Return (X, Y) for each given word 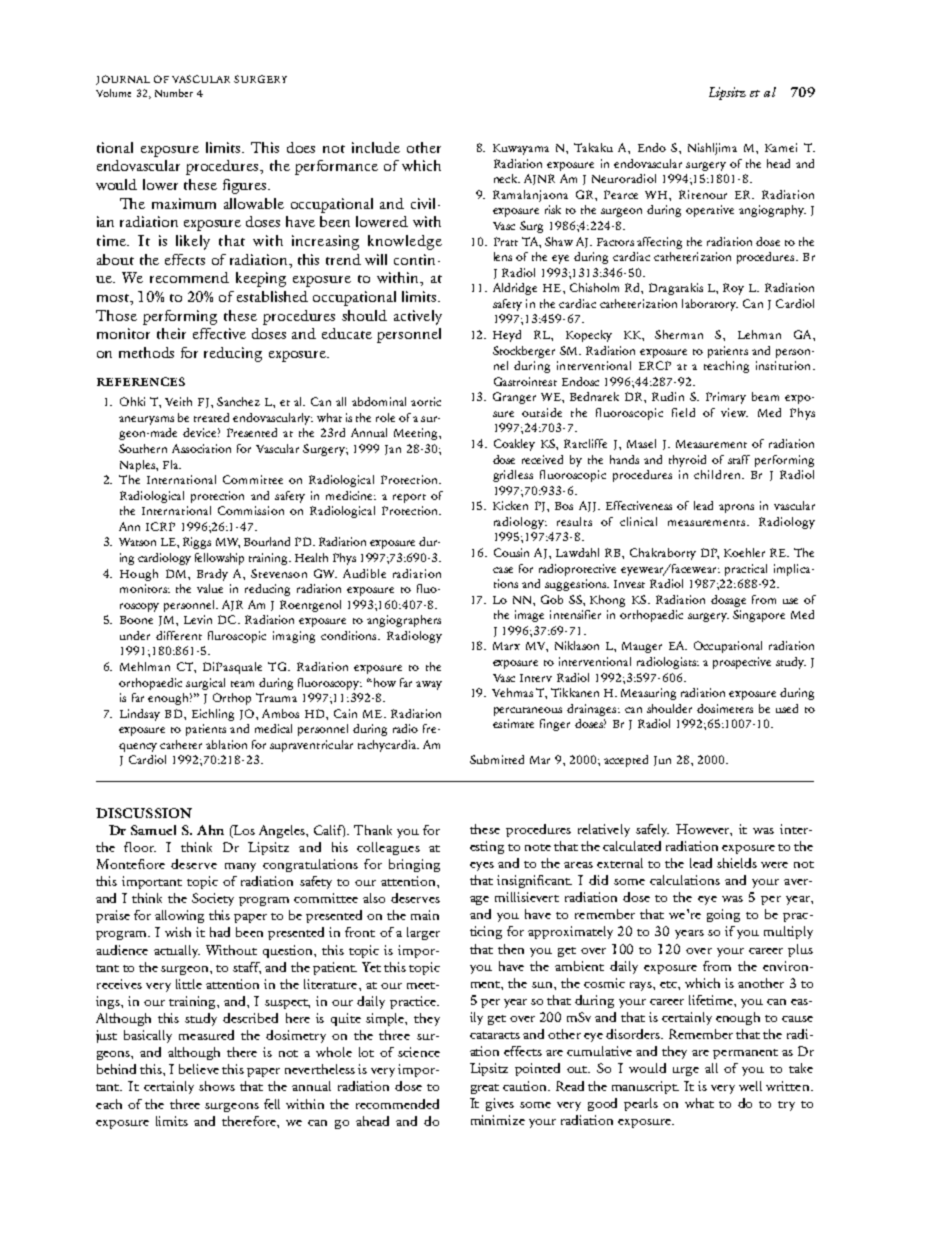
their (171, 333)
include (376, 147)
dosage (728, 601)
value (210, 588)
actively (418, 317)
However (704, 830)
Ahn (210, 830)
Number (174, 93)
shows (217, 1086)
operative (710, 211)
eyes (482, 866)
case (503, 570)
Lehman (759, 334)
